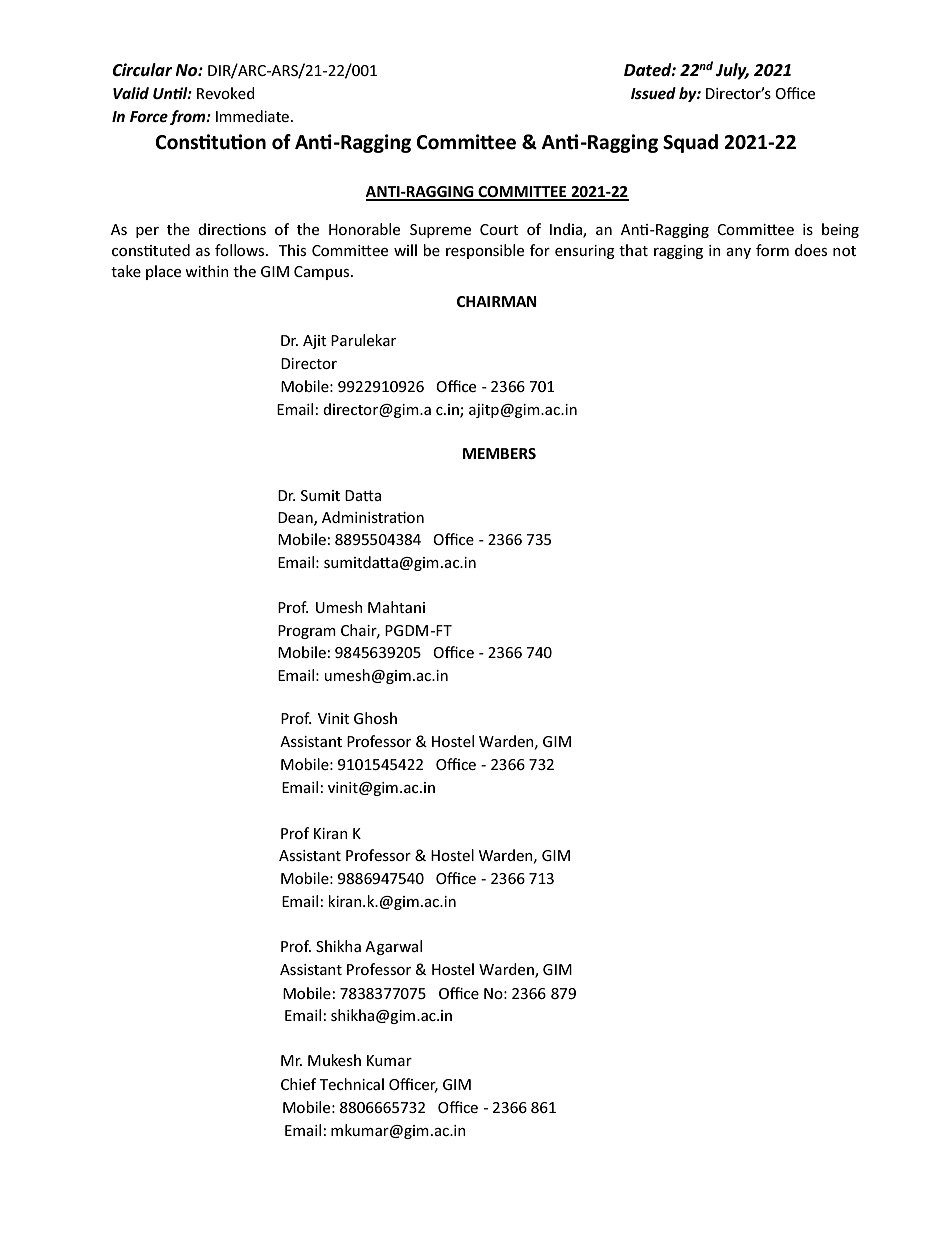 Image resolution: width=952 pixels, height=1233 pixels. Describe the element at coordinates (298, 1084) in the image. I see `Chief` at that location.
